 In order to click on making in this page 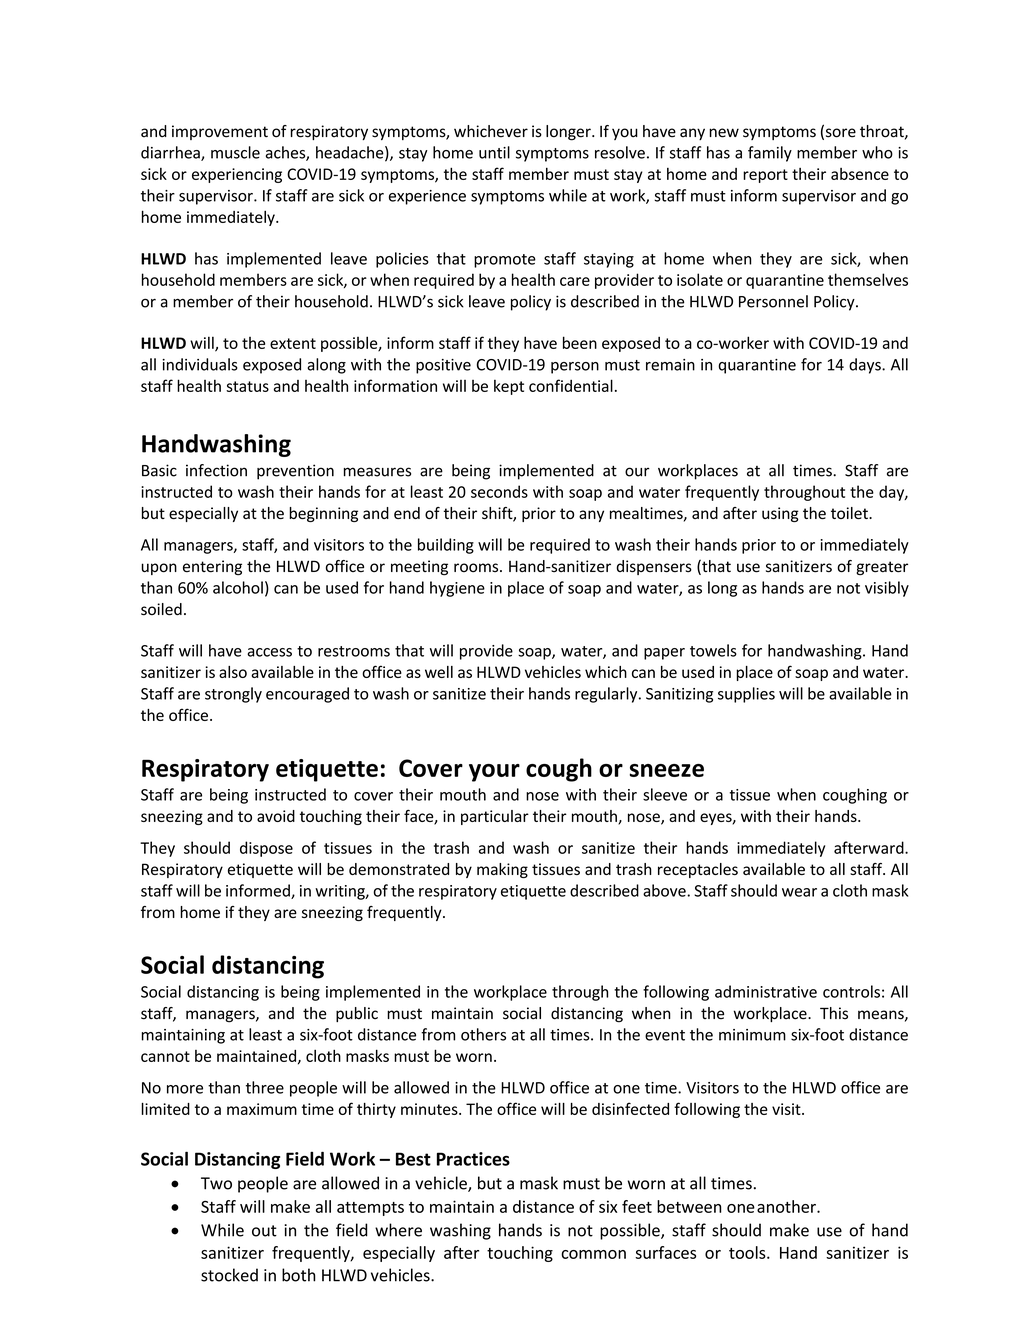, I will do `click(502, 870)`.
